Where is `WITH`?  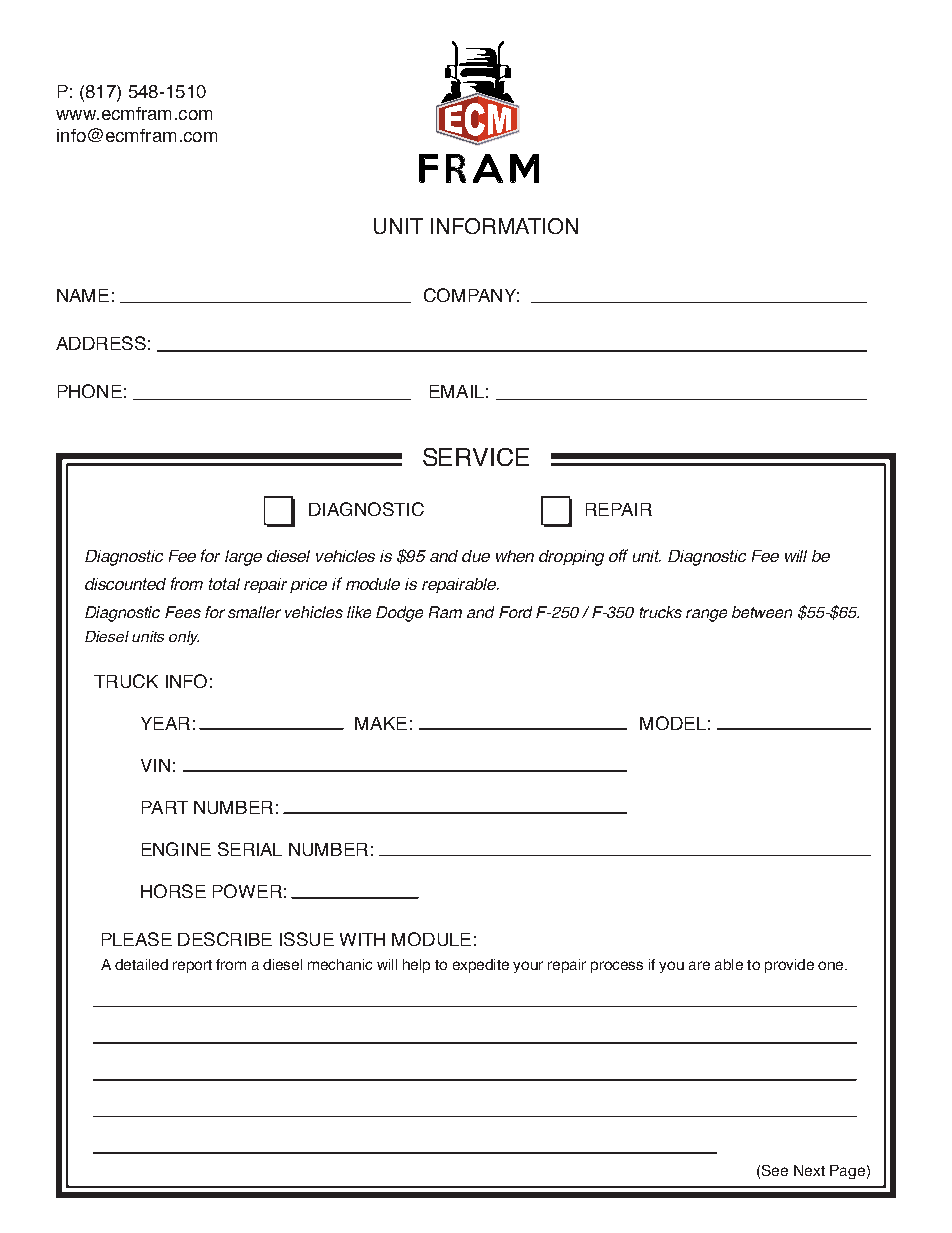 WITH is located at coordinates (362, 939).
